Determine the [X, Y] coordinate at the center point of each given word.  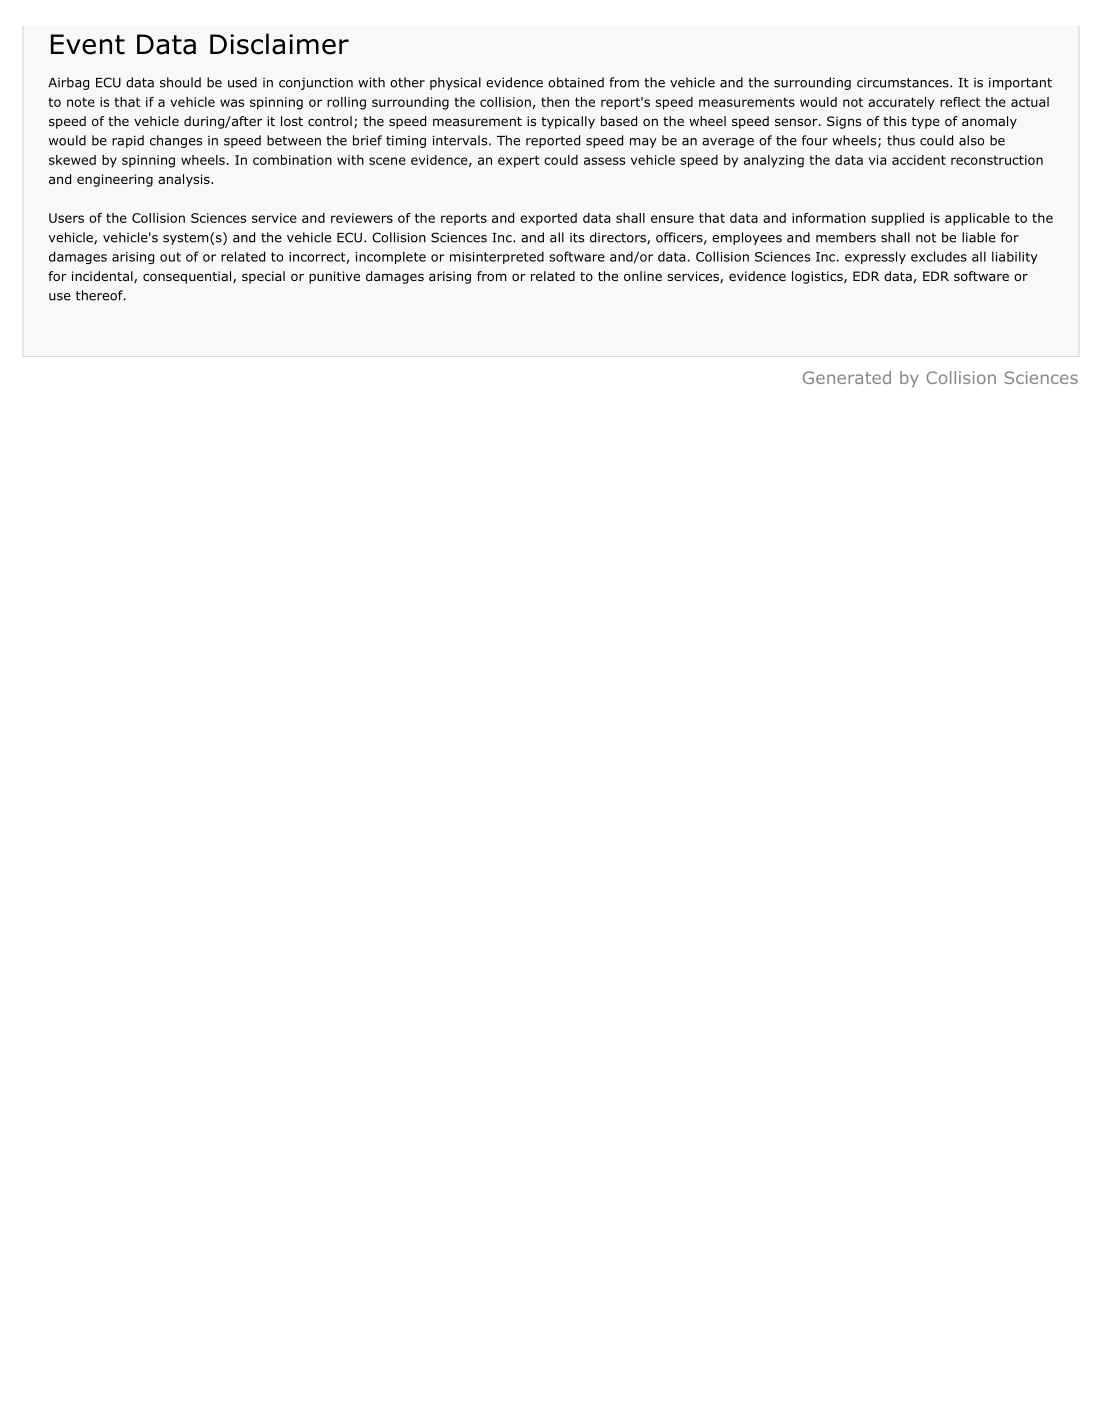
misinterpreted [497, 257]
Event [88, 44]
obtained [576, 82]
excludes [939, 256]
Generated [847, 377]
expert [519, 161]
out [170, 257]
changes [176, 141]
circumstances [904, 83]
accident [919, 160]
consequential [188, 277]
